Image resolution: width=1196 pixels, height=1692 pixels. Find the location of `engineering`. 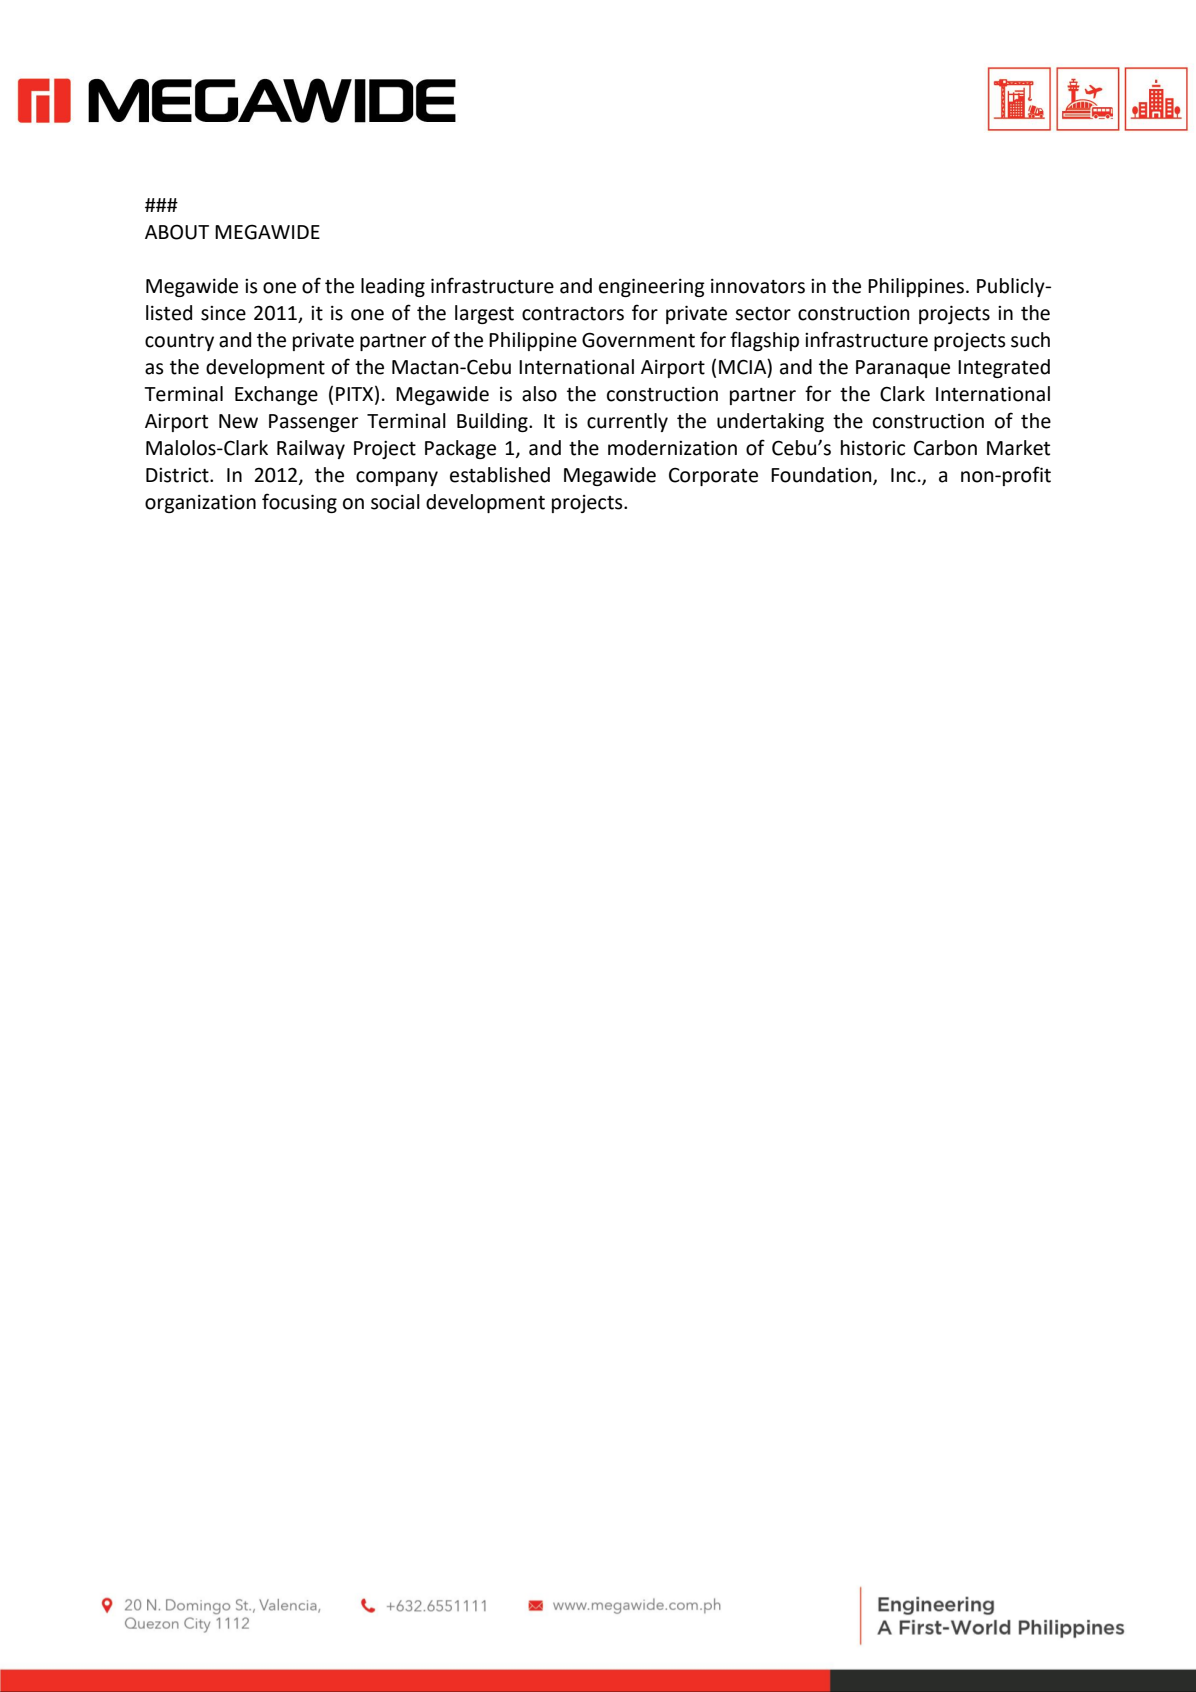

engineering is located at coordinates (652, 287).
